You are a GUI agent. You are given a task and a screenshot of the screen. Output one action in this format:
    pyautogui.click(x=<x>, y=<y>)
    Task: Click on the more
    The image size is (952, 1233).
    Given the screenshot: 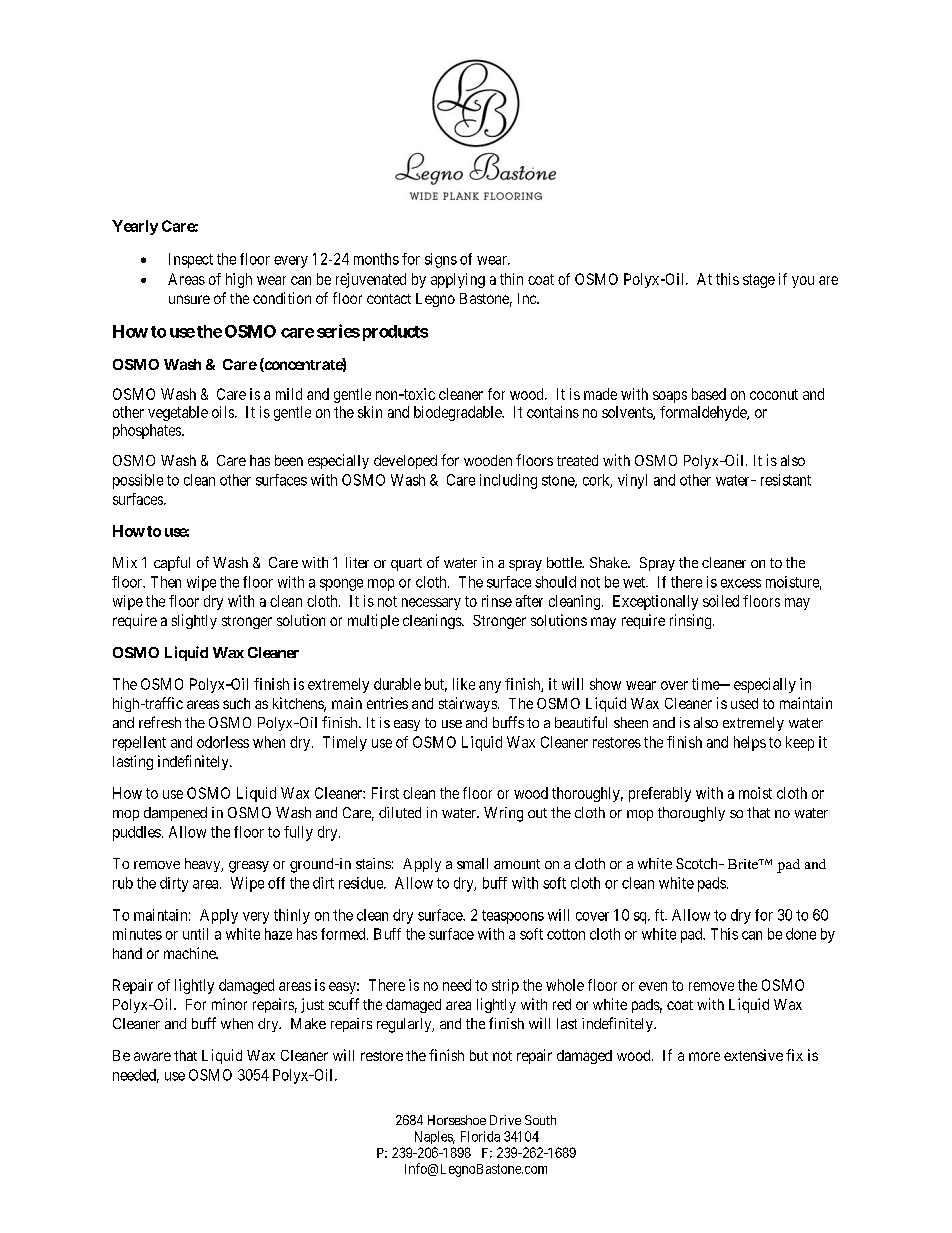 What is the action you would take?
    pyautogui.click(x=704, y=1056)
